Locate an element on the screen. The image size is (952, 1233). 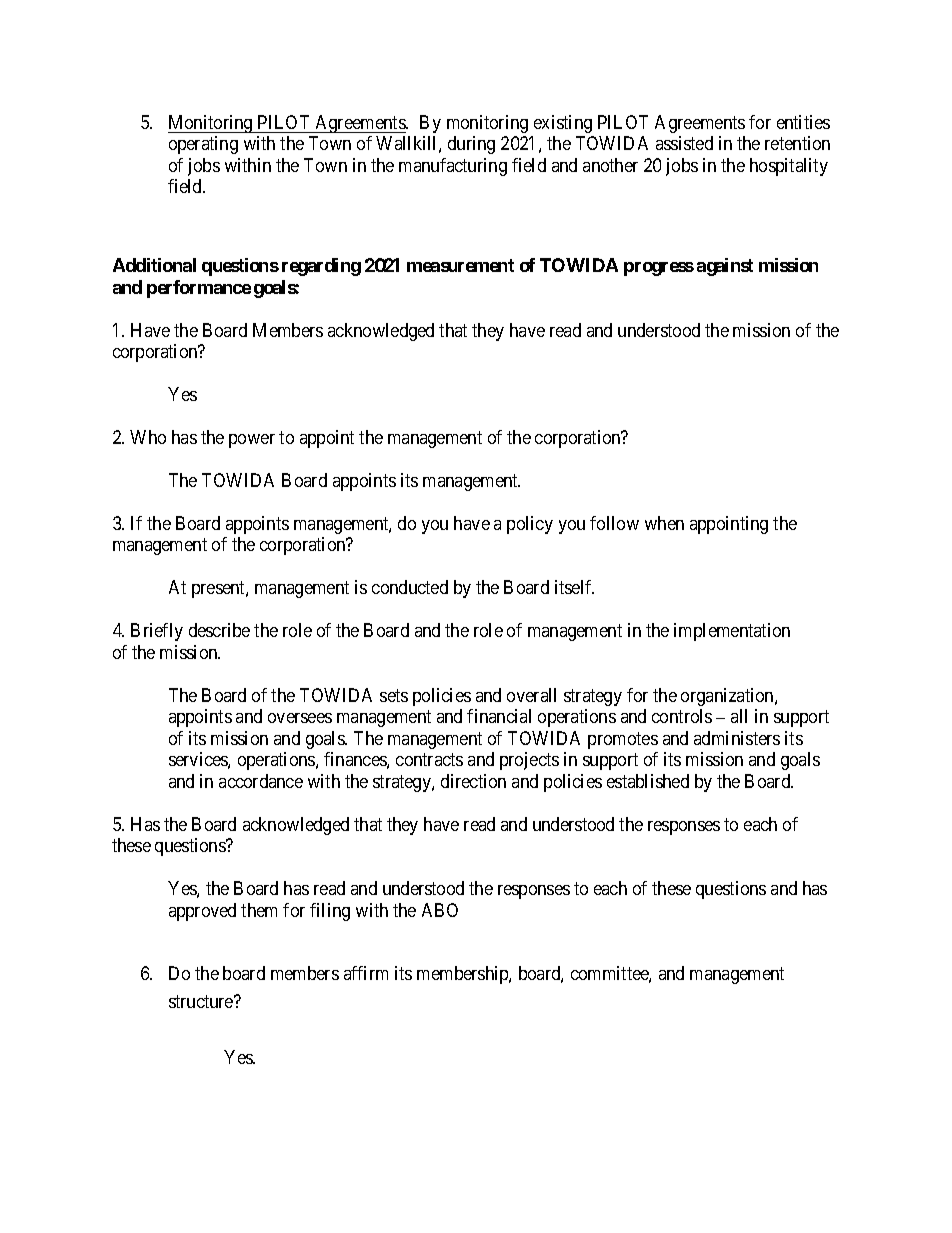
assisted is located at coordinates (684, 143).
